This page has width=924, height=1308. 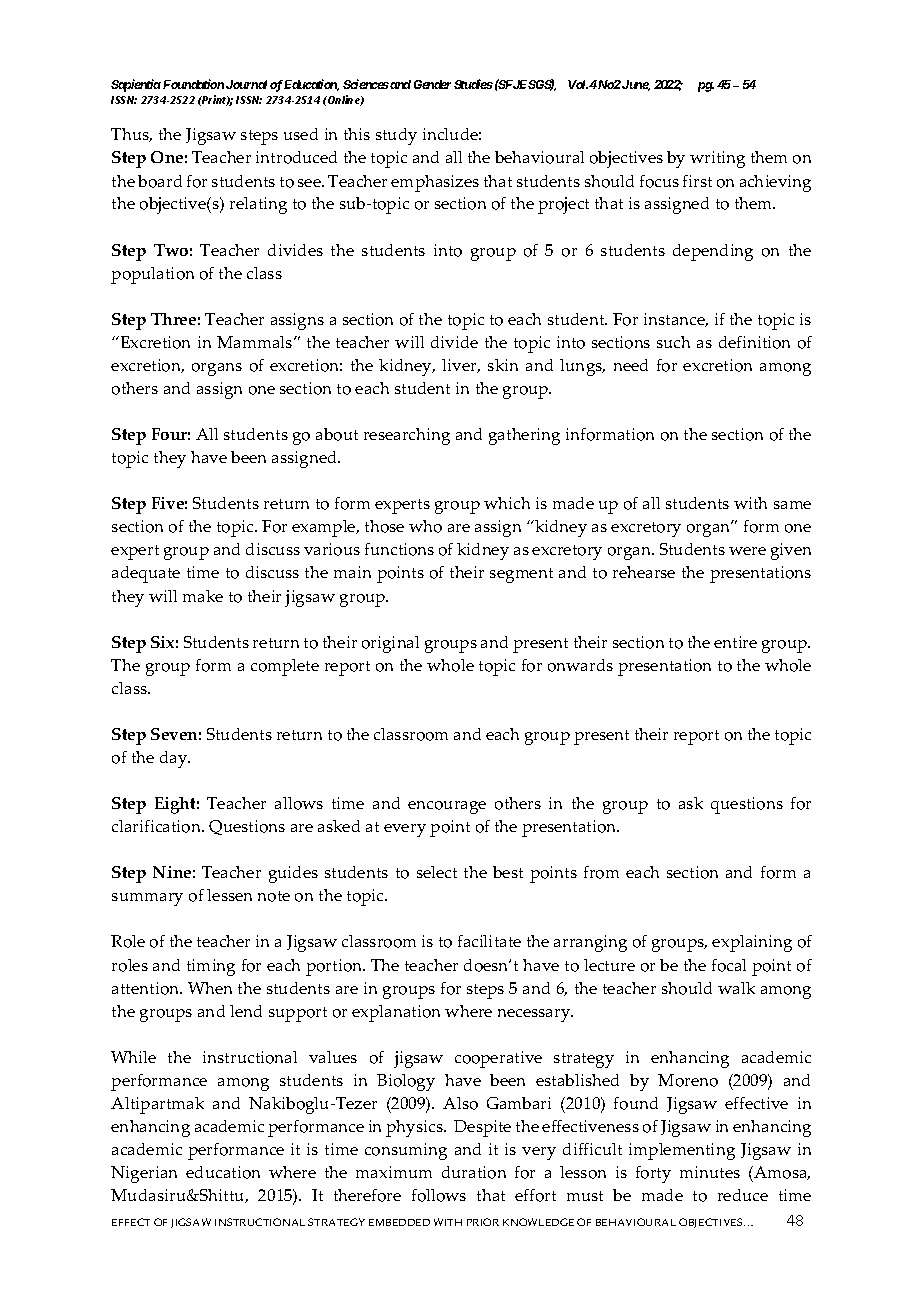 I want to click on make, so click(x=203, y=596).
